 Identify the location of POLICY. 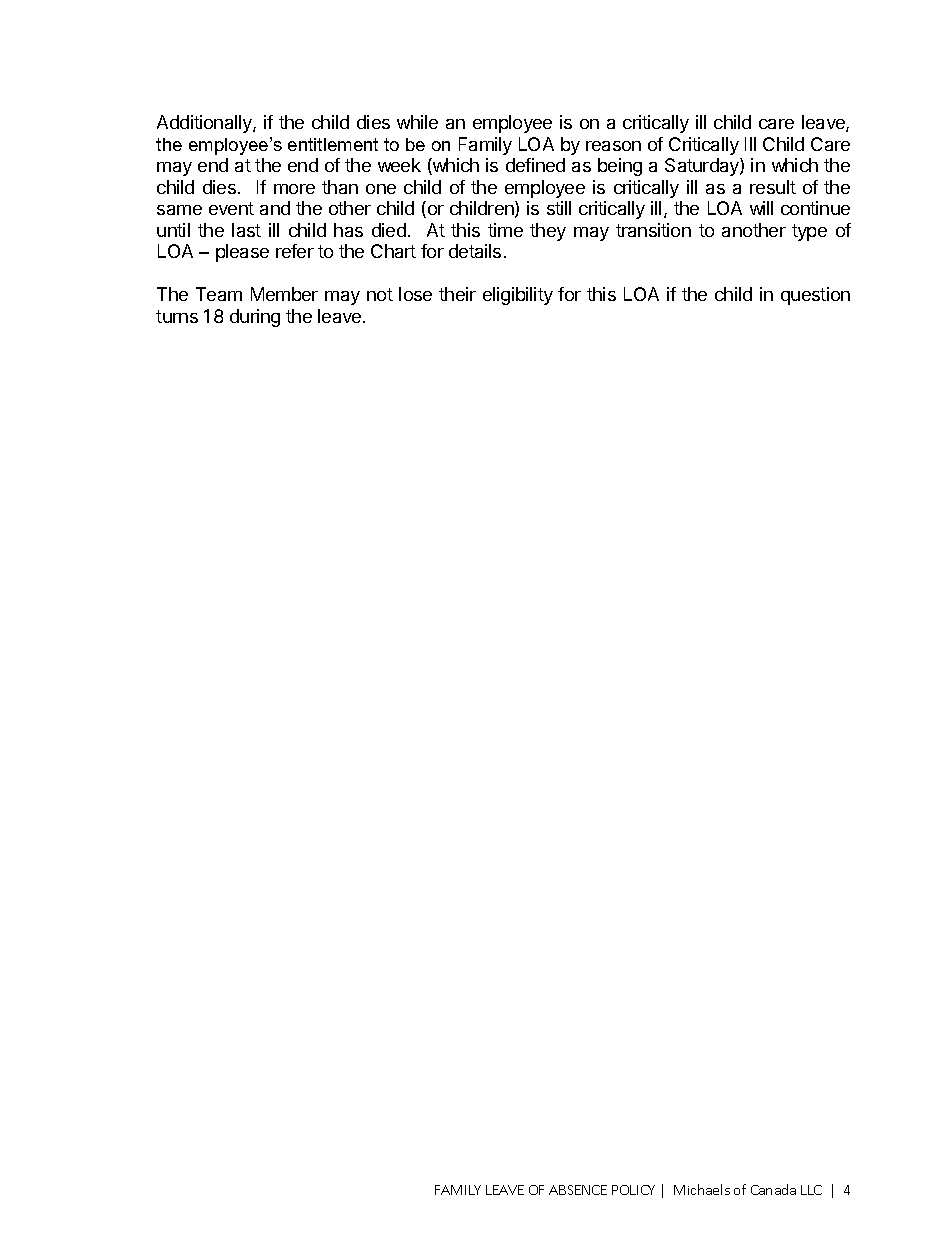
(633, 1190).
